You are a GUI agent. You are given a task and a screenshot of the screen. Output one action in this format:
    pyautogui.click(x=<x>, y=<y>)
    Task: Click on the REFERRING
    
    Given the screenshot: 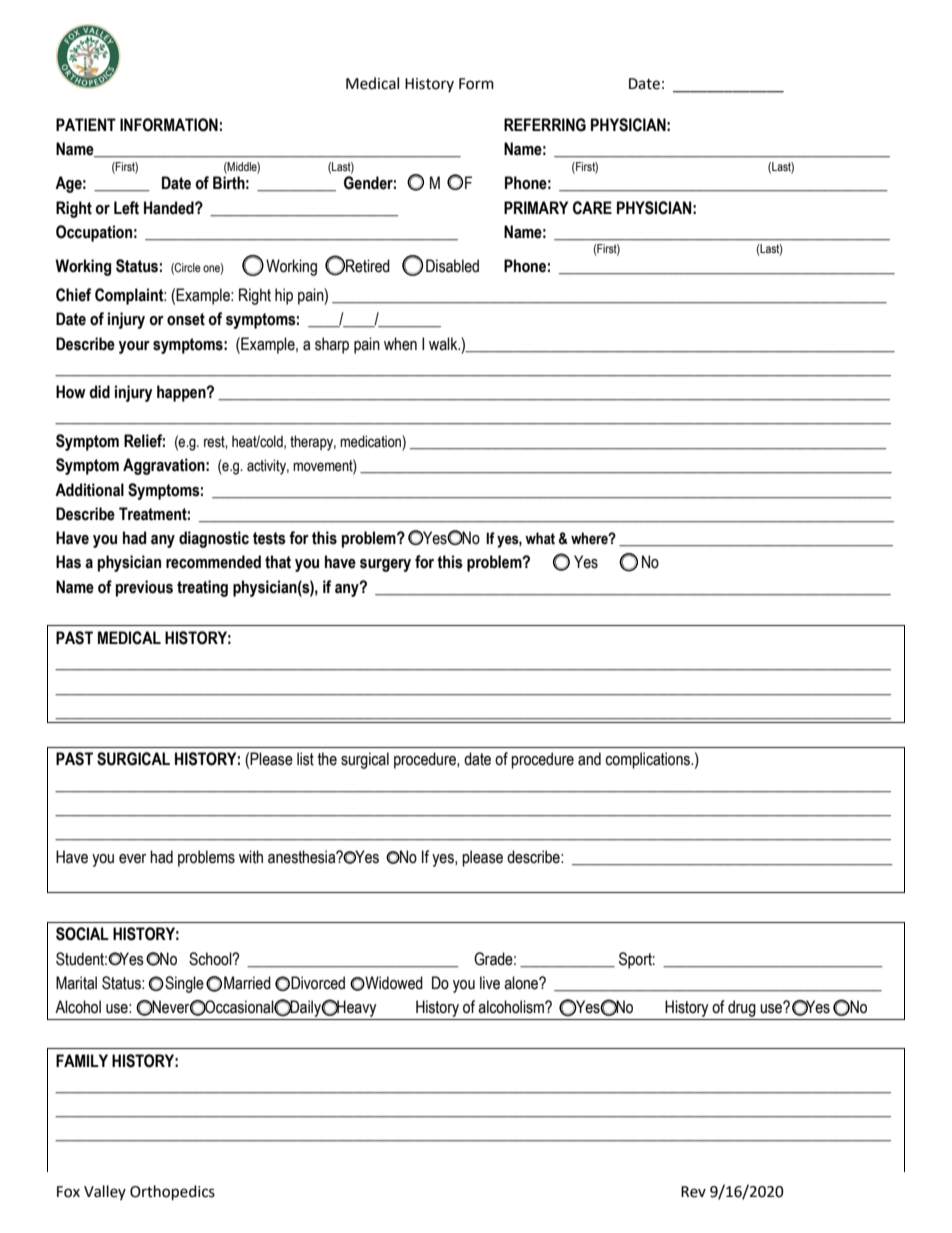 What is the action you would take?
    pyautogui.click(x=545, y=125)
